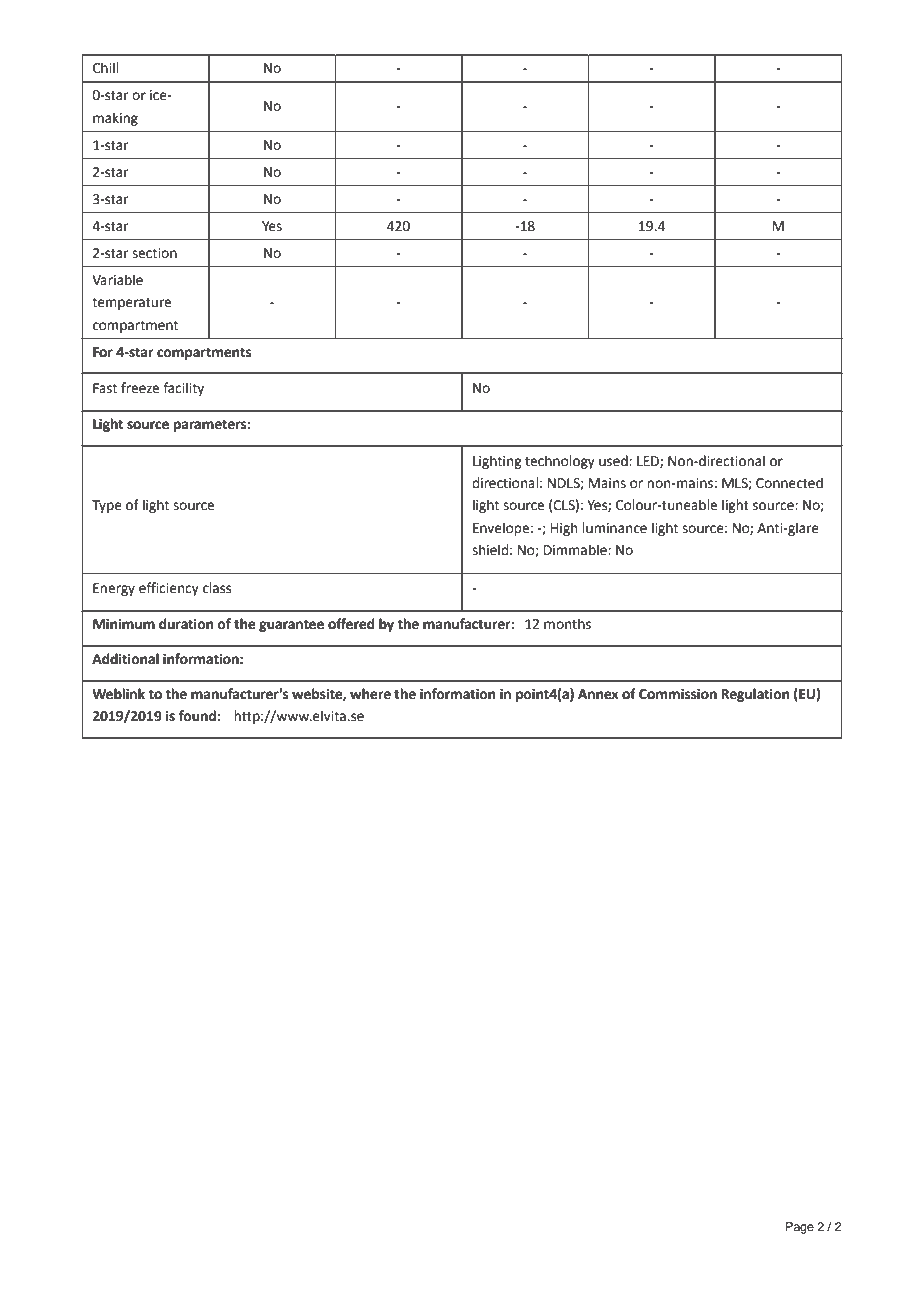 The width and height of the document is (924, 1308). Describe the element at coordinates (197, 716) in the document. I see `found` at that location.
